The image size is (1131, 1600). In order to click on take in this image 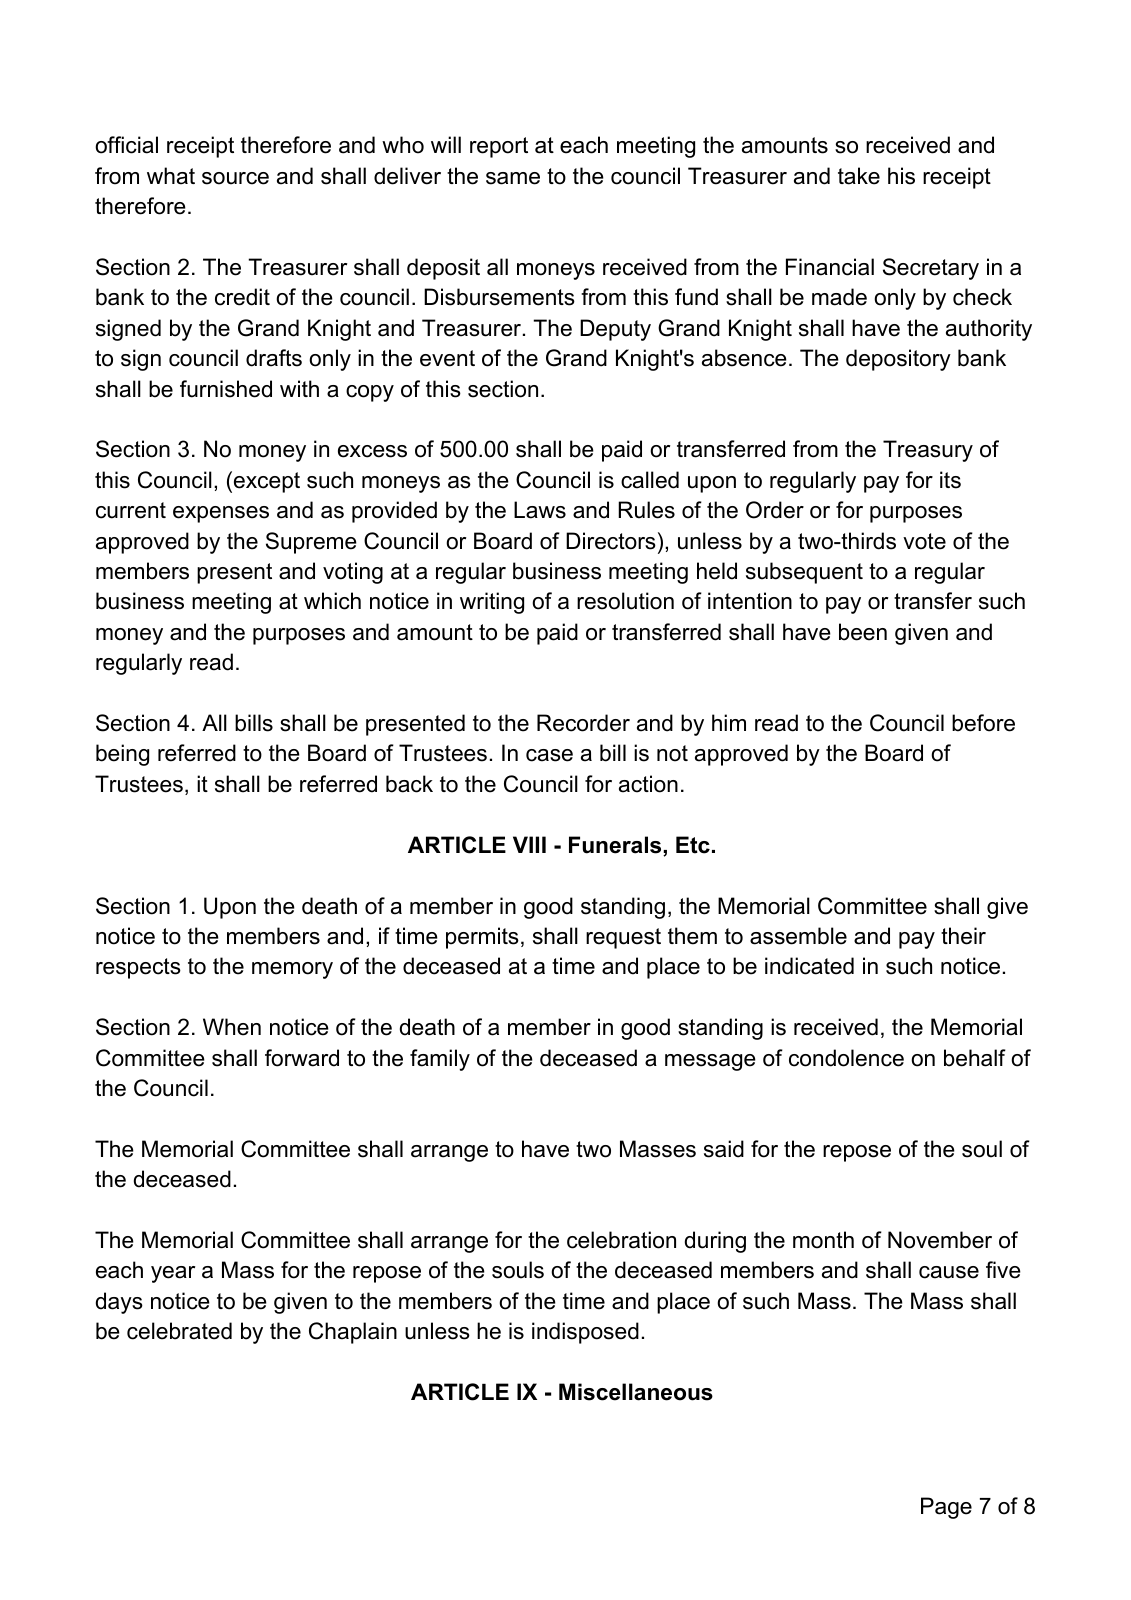, I will do `click(859, 176)`.
